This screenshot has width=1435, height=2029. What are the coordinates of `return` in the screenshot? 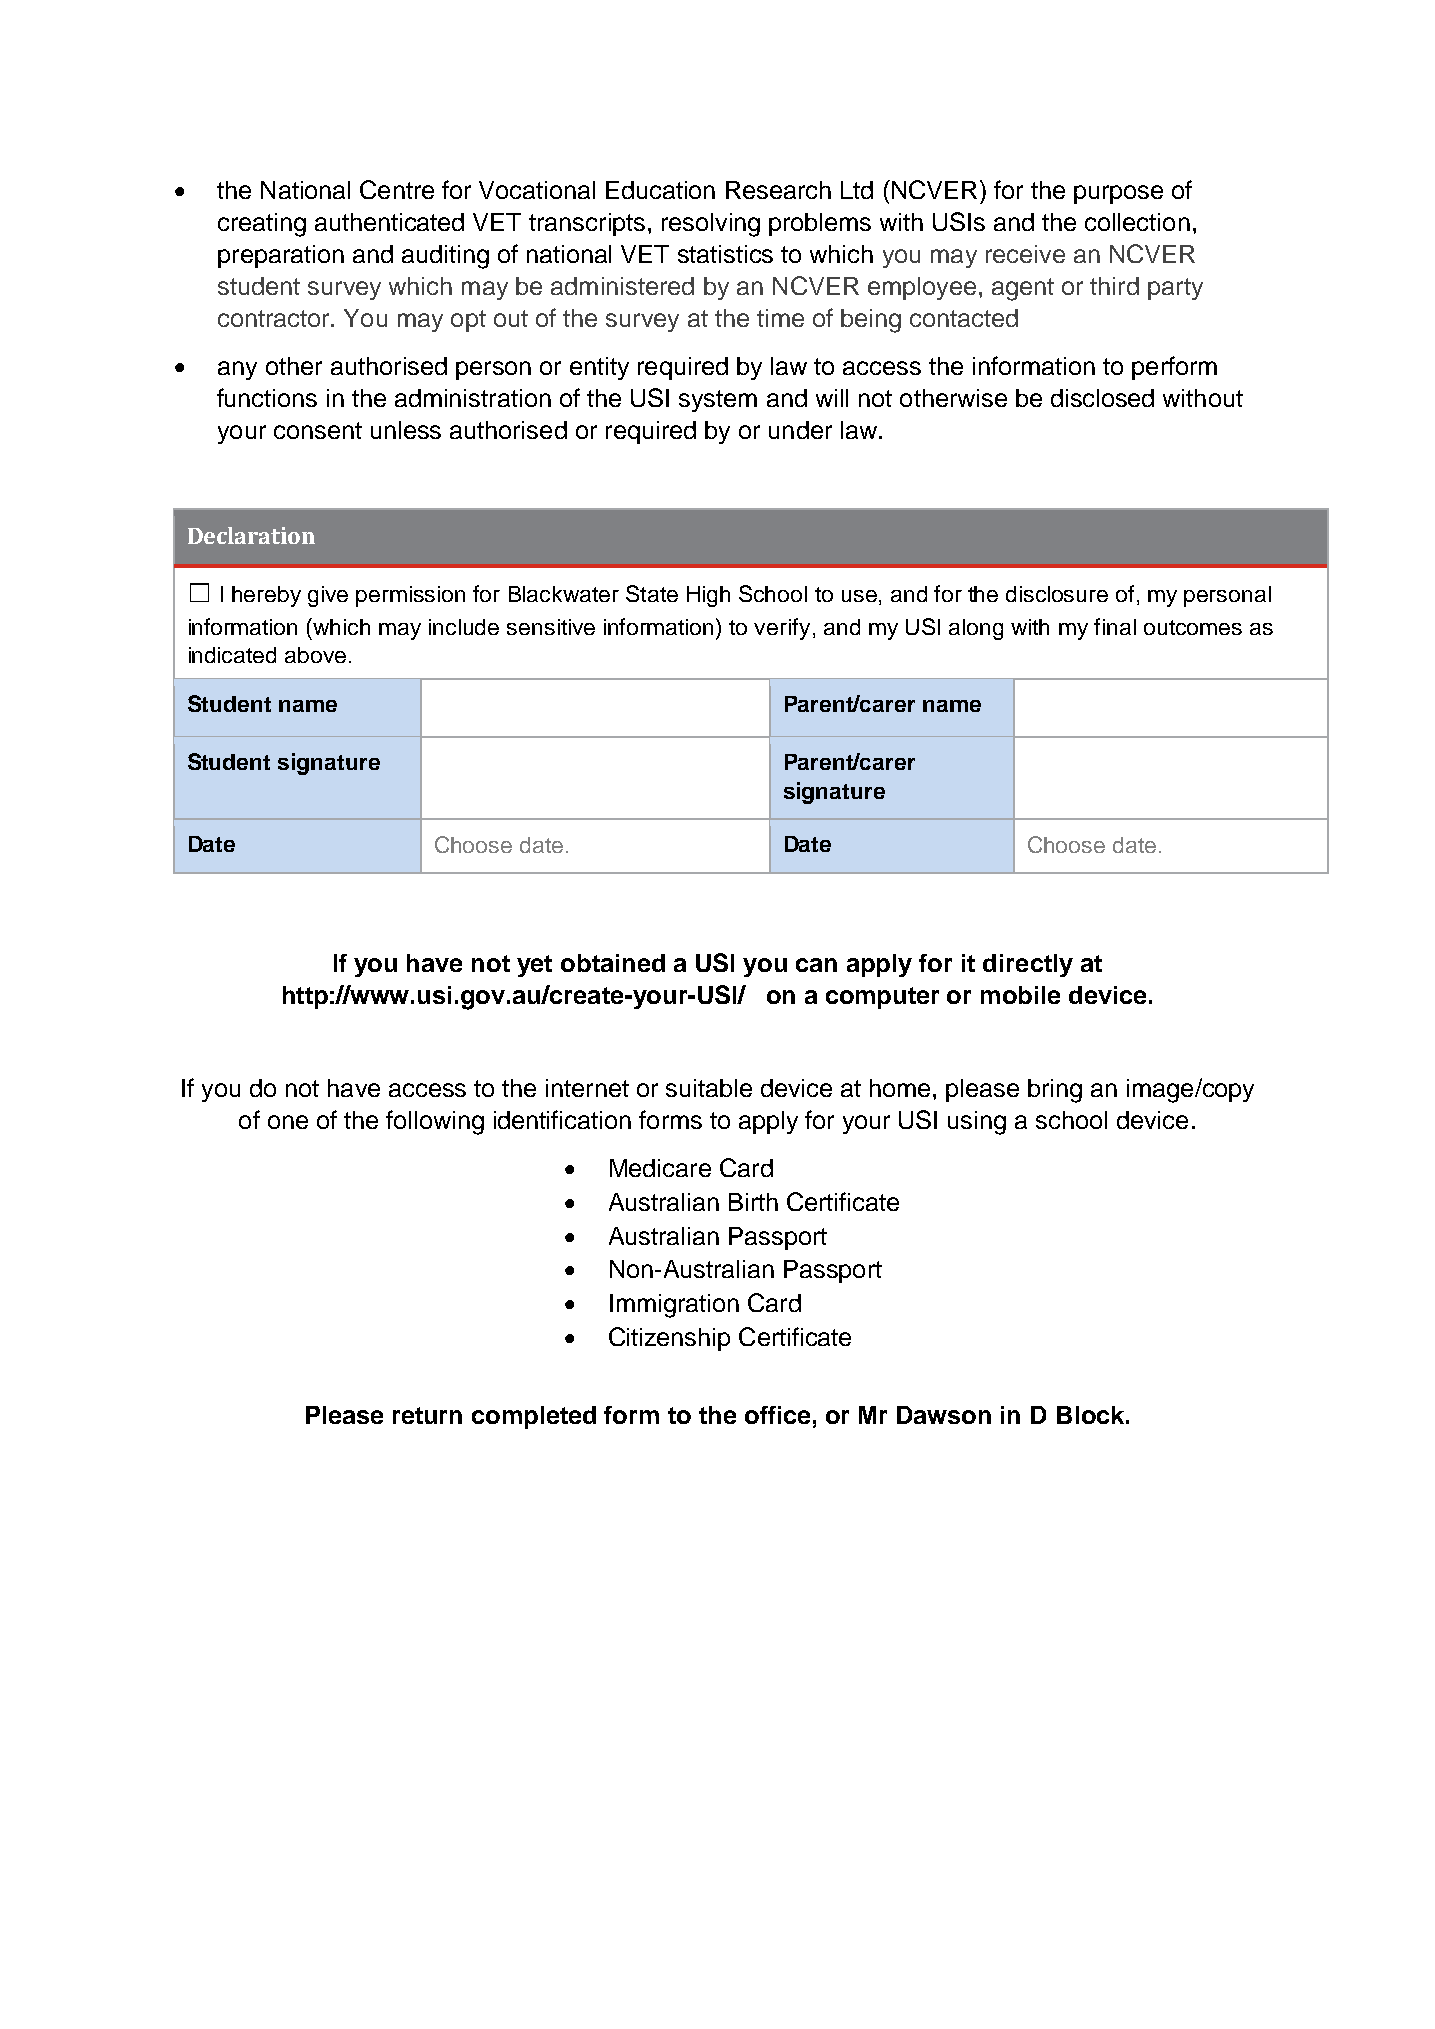 It's located at (427, 1415).
